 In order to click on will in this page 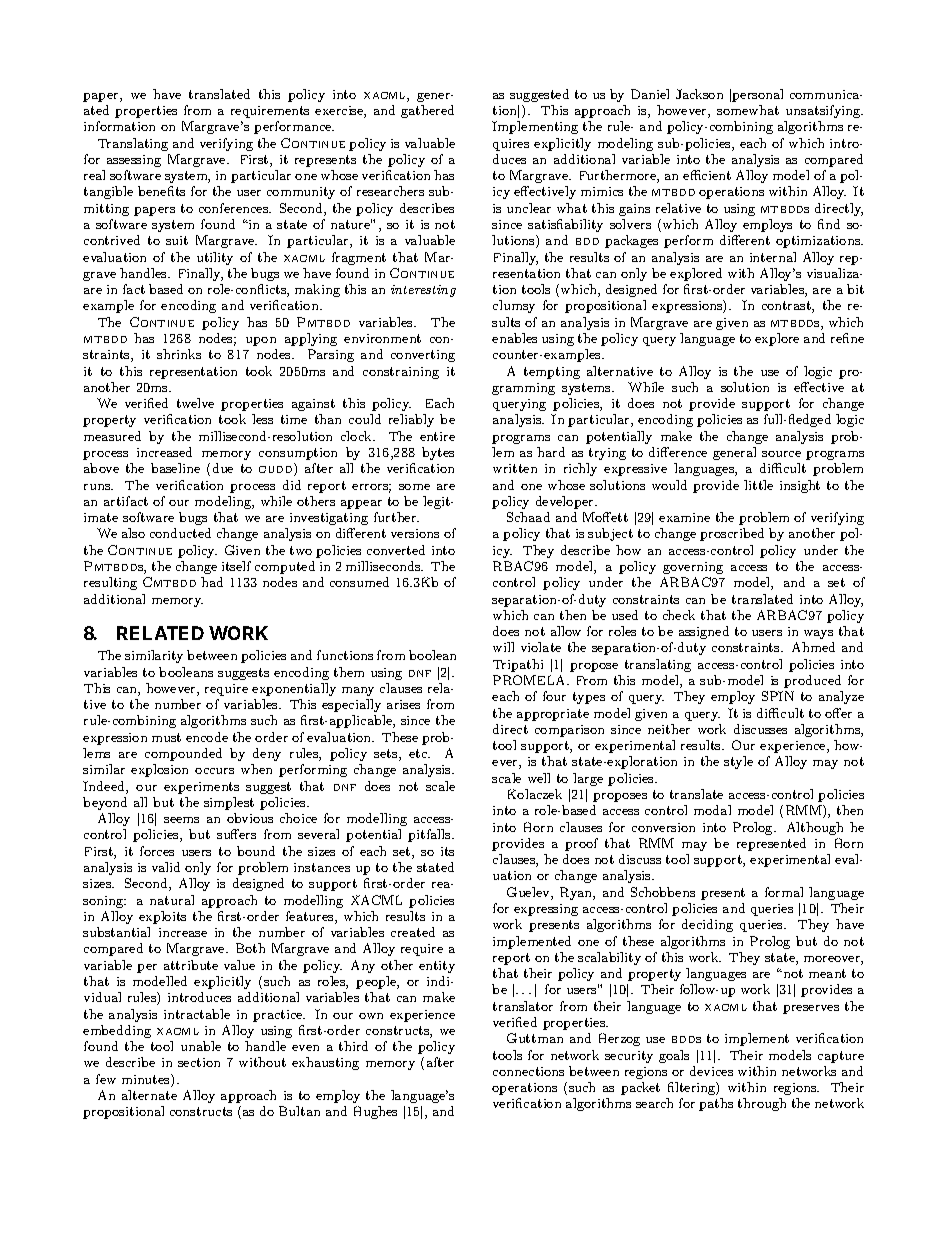, I will do `click(503, 647)`.
